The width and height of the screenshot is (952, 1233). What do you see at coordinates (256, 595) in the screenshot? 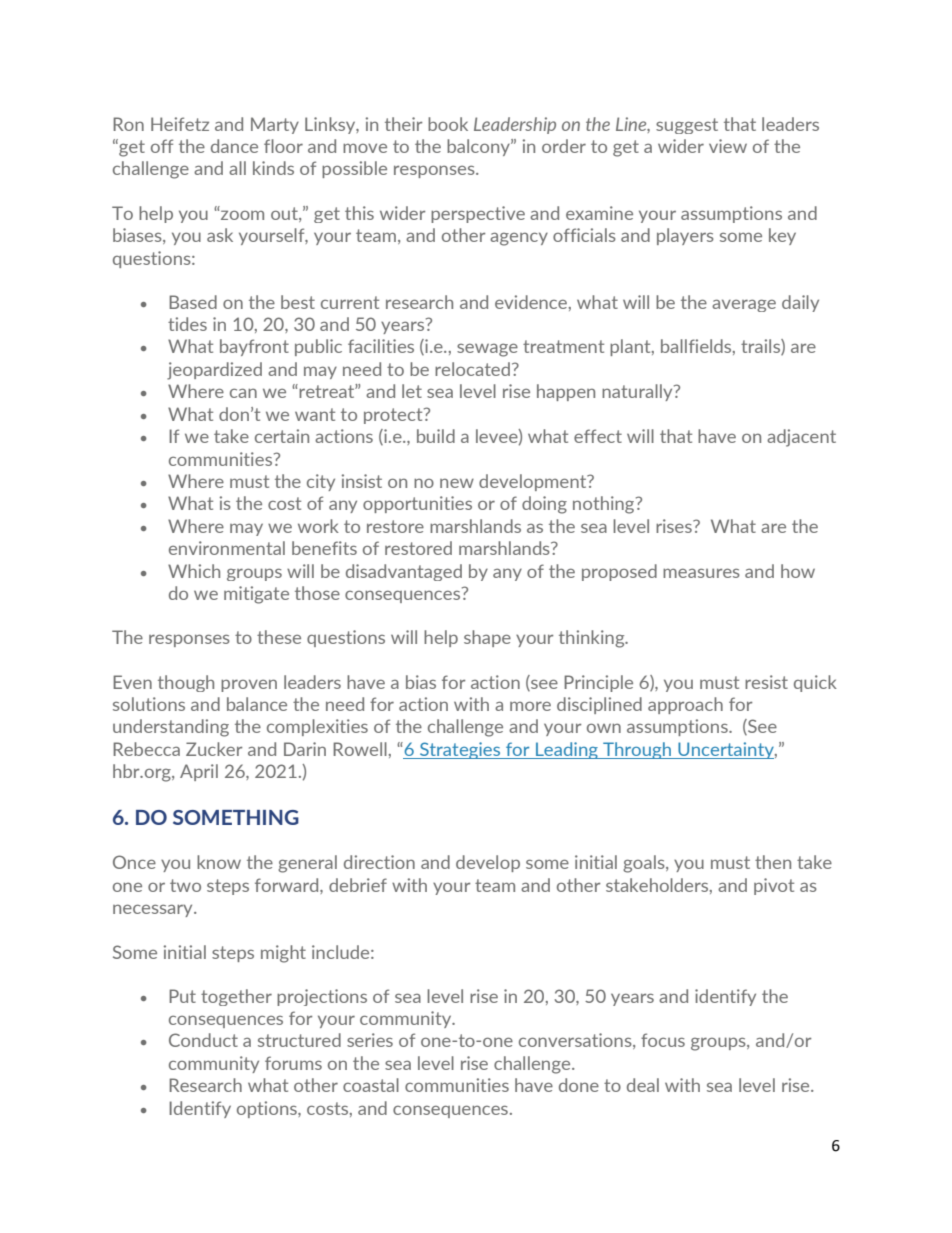
I see `mitigate` at bounding box center [256, 595].
